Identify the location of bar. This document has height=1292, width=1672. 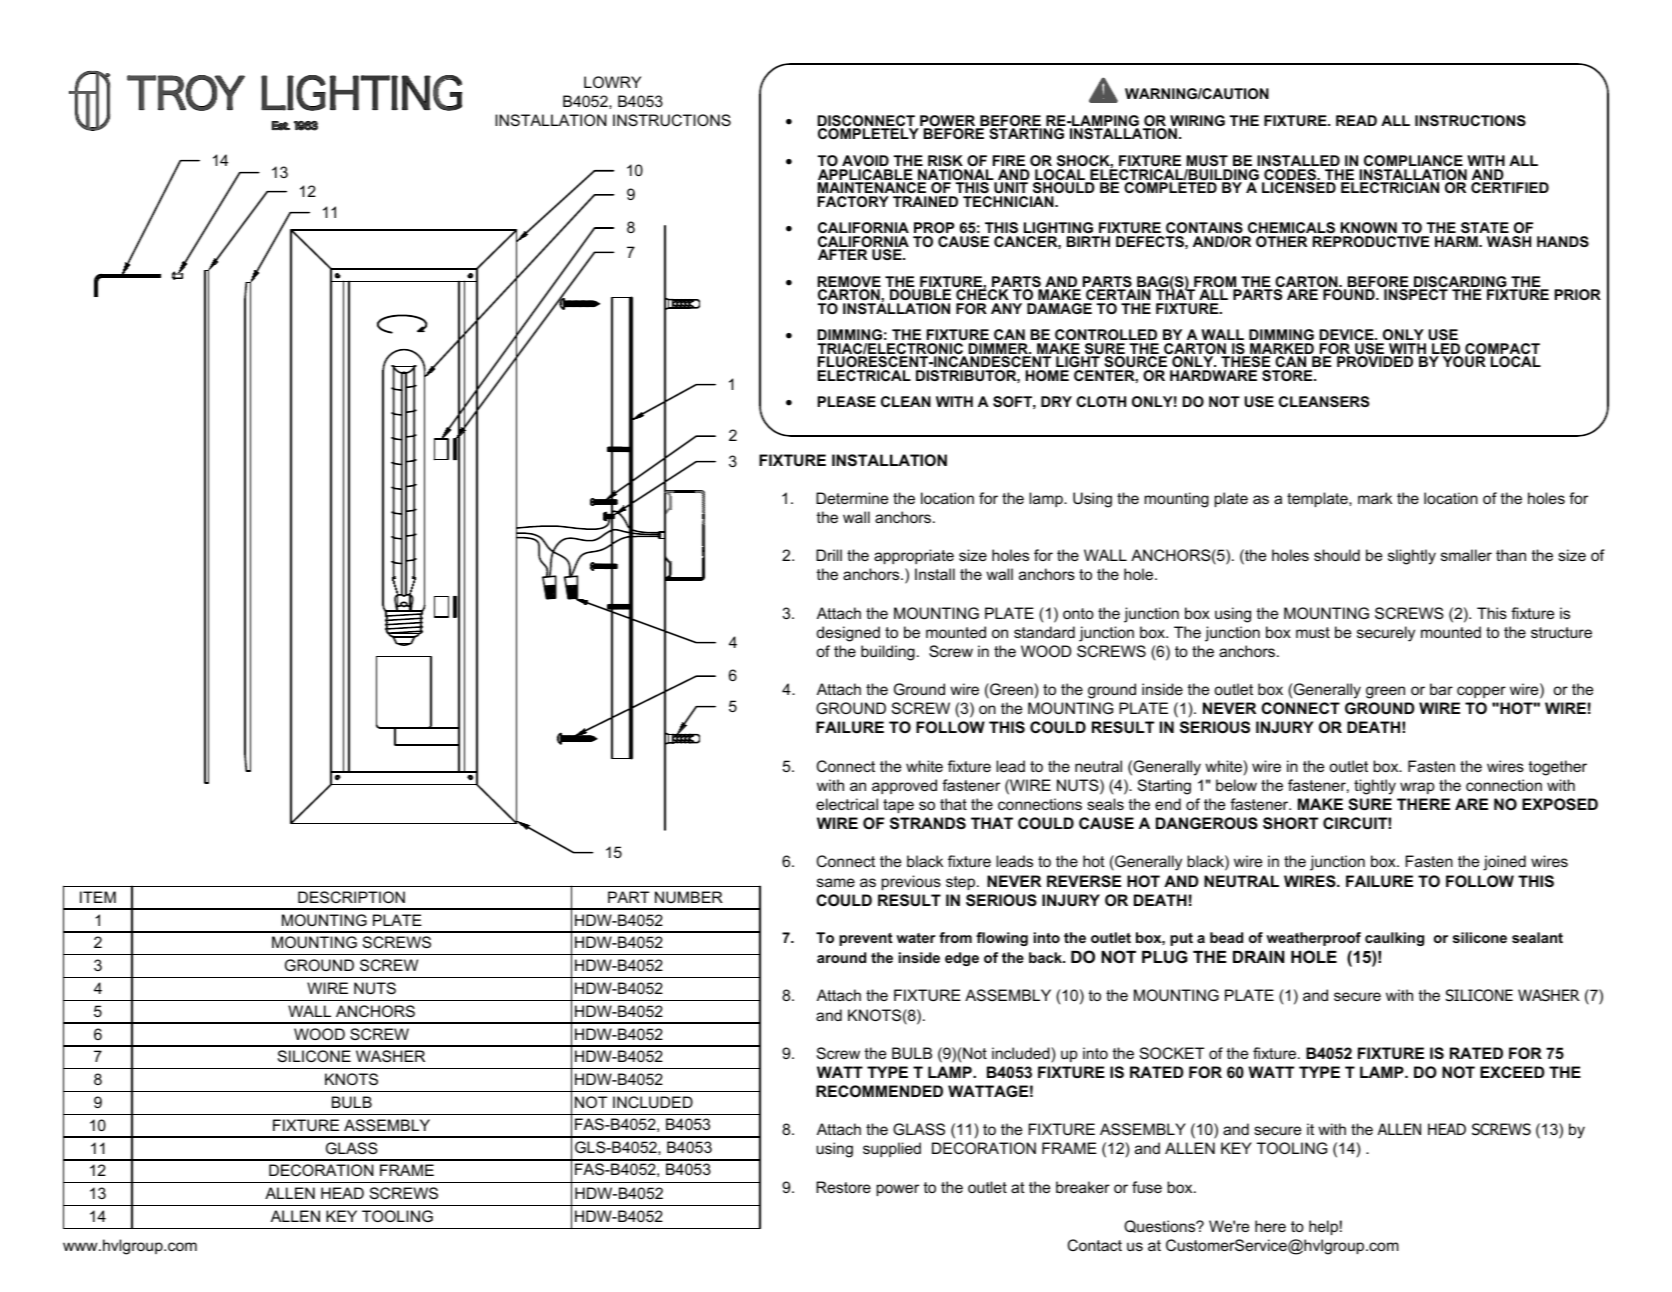
(1441, 689).
